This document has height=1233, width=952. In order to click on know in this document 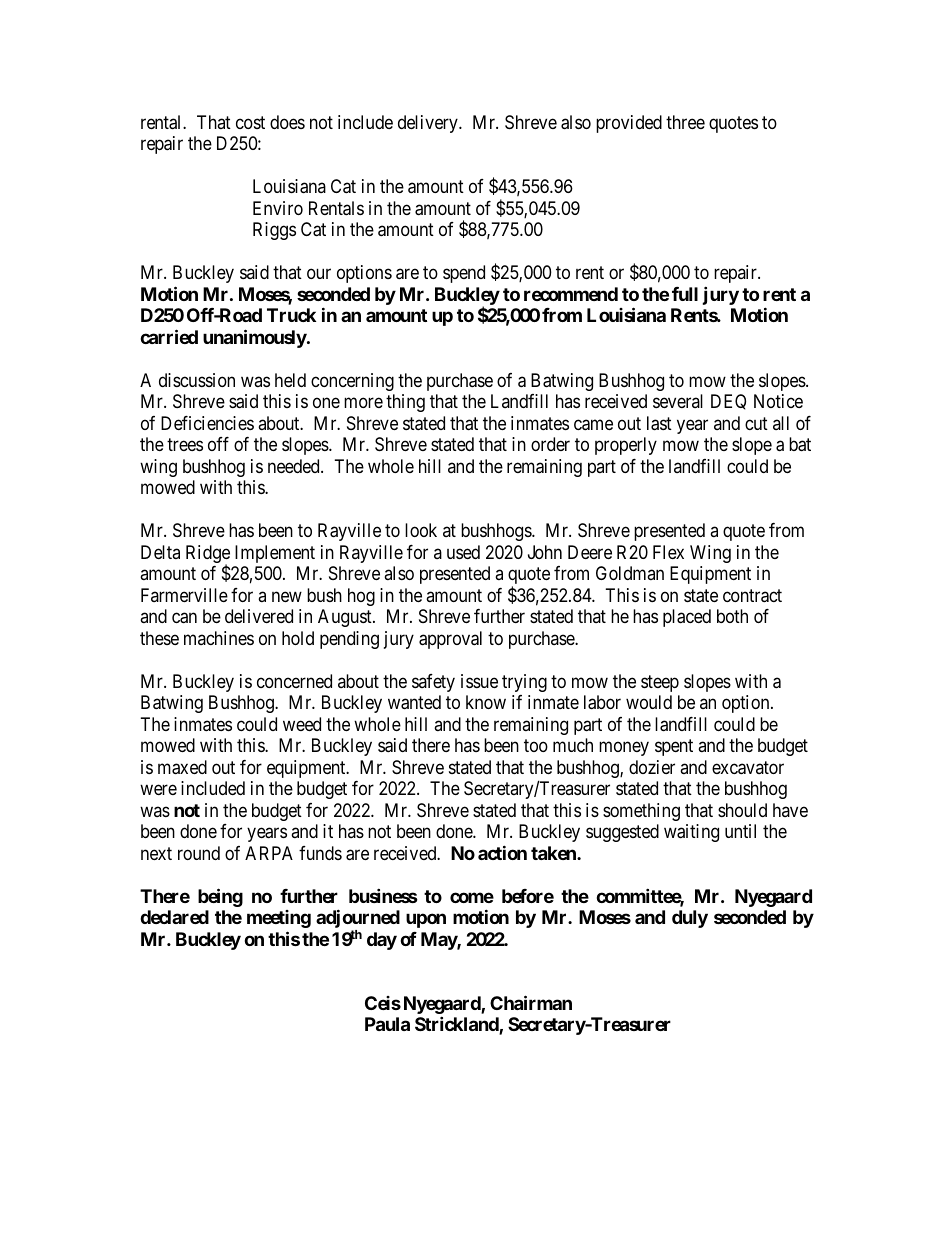, I will do `click(486, 702)`.
